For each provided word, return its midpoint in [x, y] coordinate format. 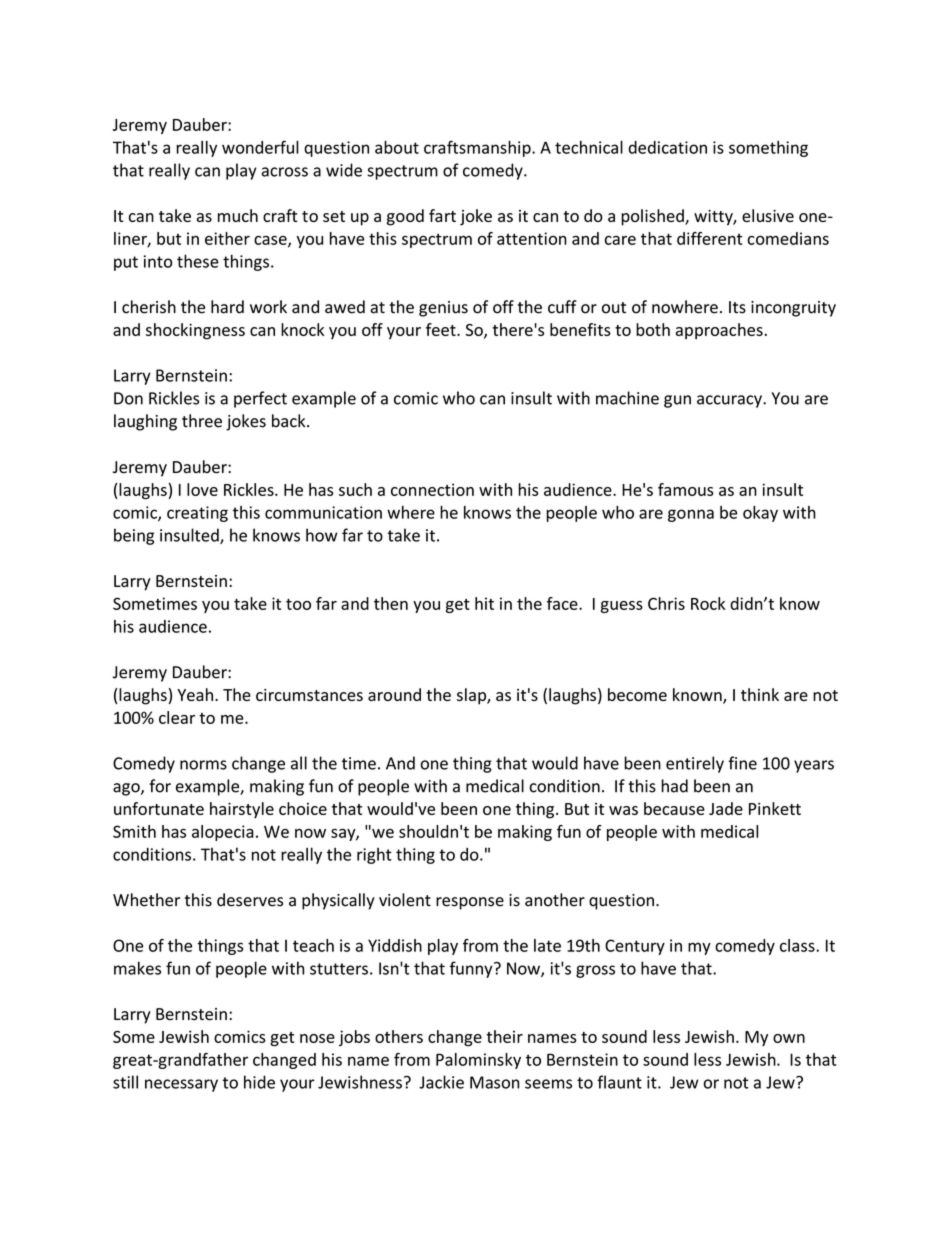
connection [432, 489]
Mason [494, 1082]
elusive [768, 215]
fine [742, 763]
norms [203, 765]
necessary [181, 1085]
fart [442, 215]
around [394, 694]
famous [686, 489]
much [238, 215]
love [202, 489]
